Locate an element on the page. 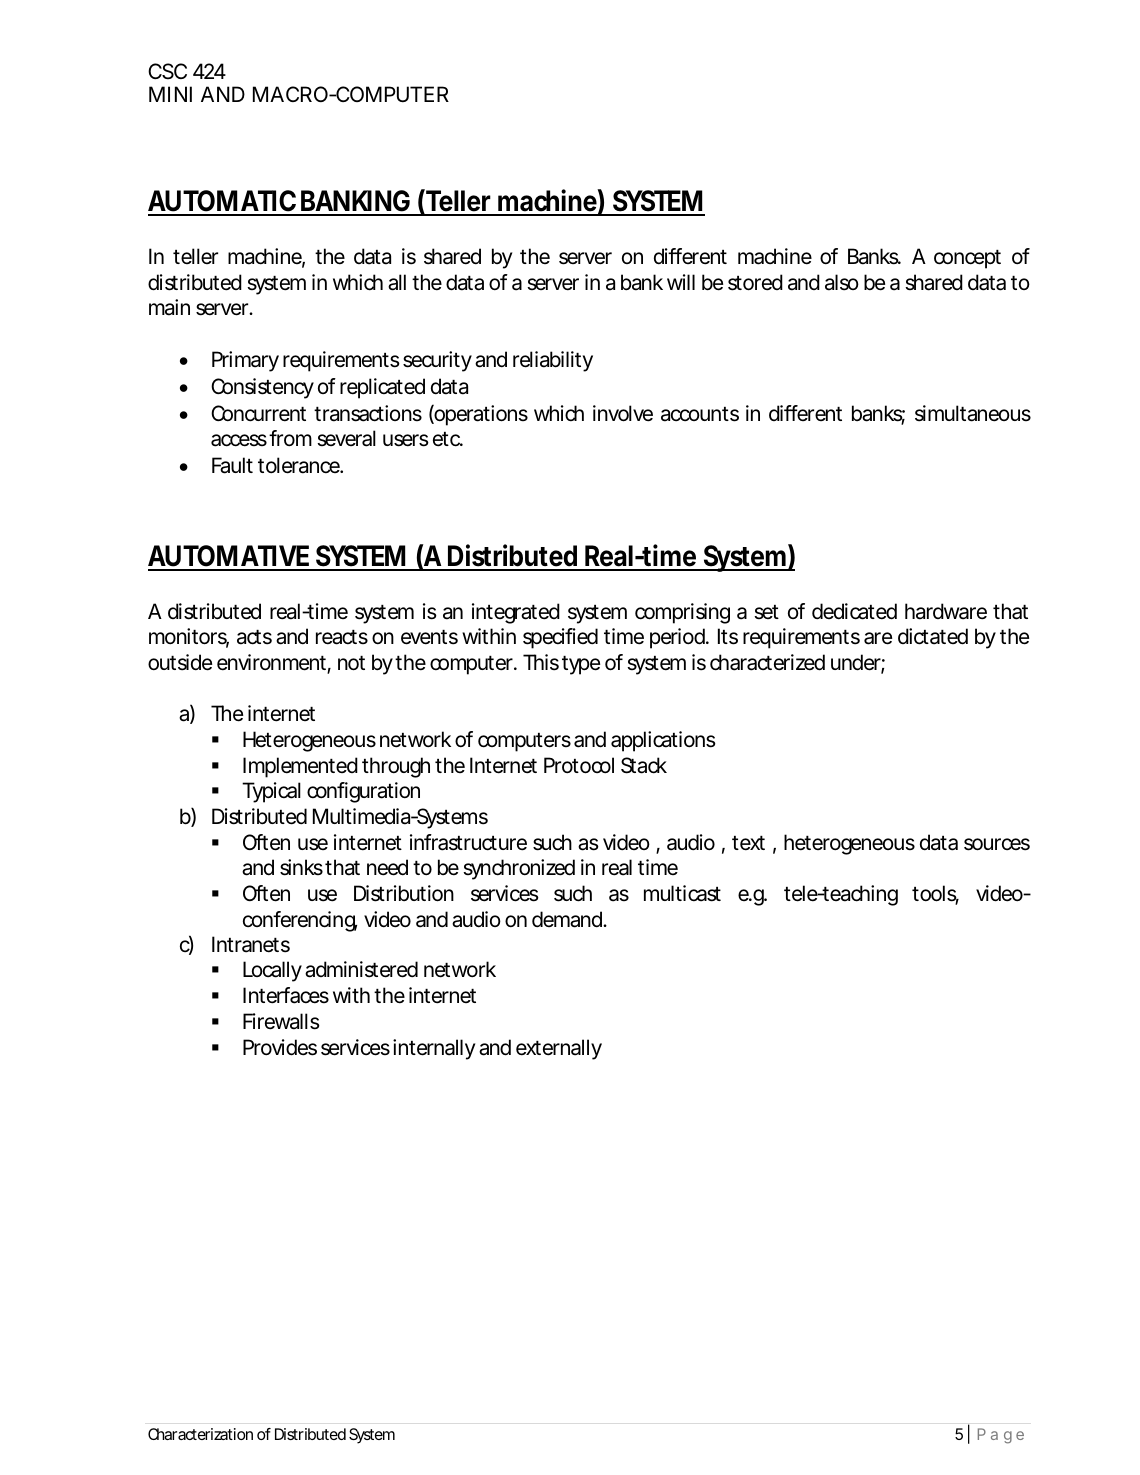 This image has width=1140, height=1475. Typical is located at coordinates (271, 792).
